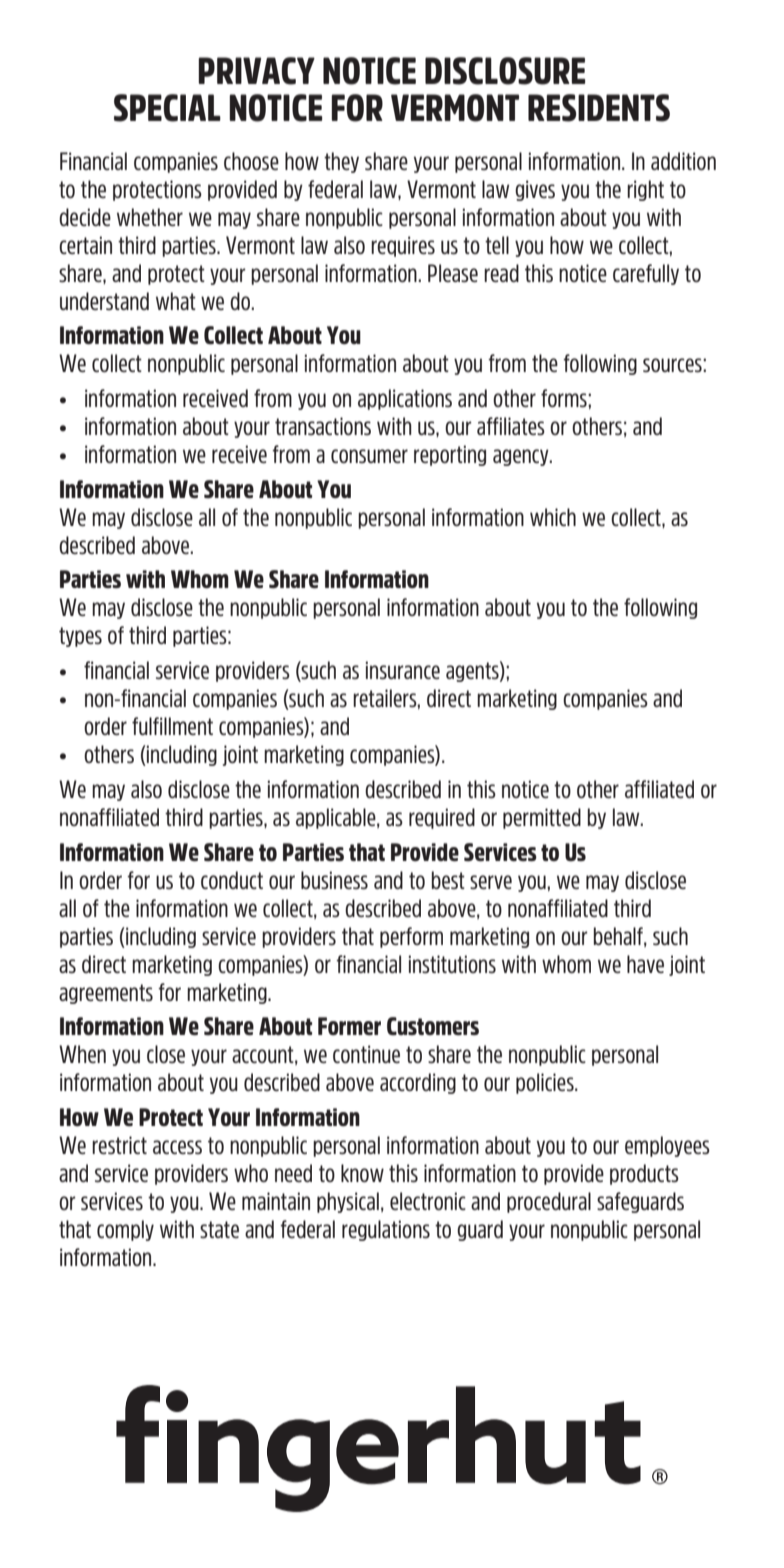 This image has height=1568, width=784. I want to click on insurance, so click(403, 670).
